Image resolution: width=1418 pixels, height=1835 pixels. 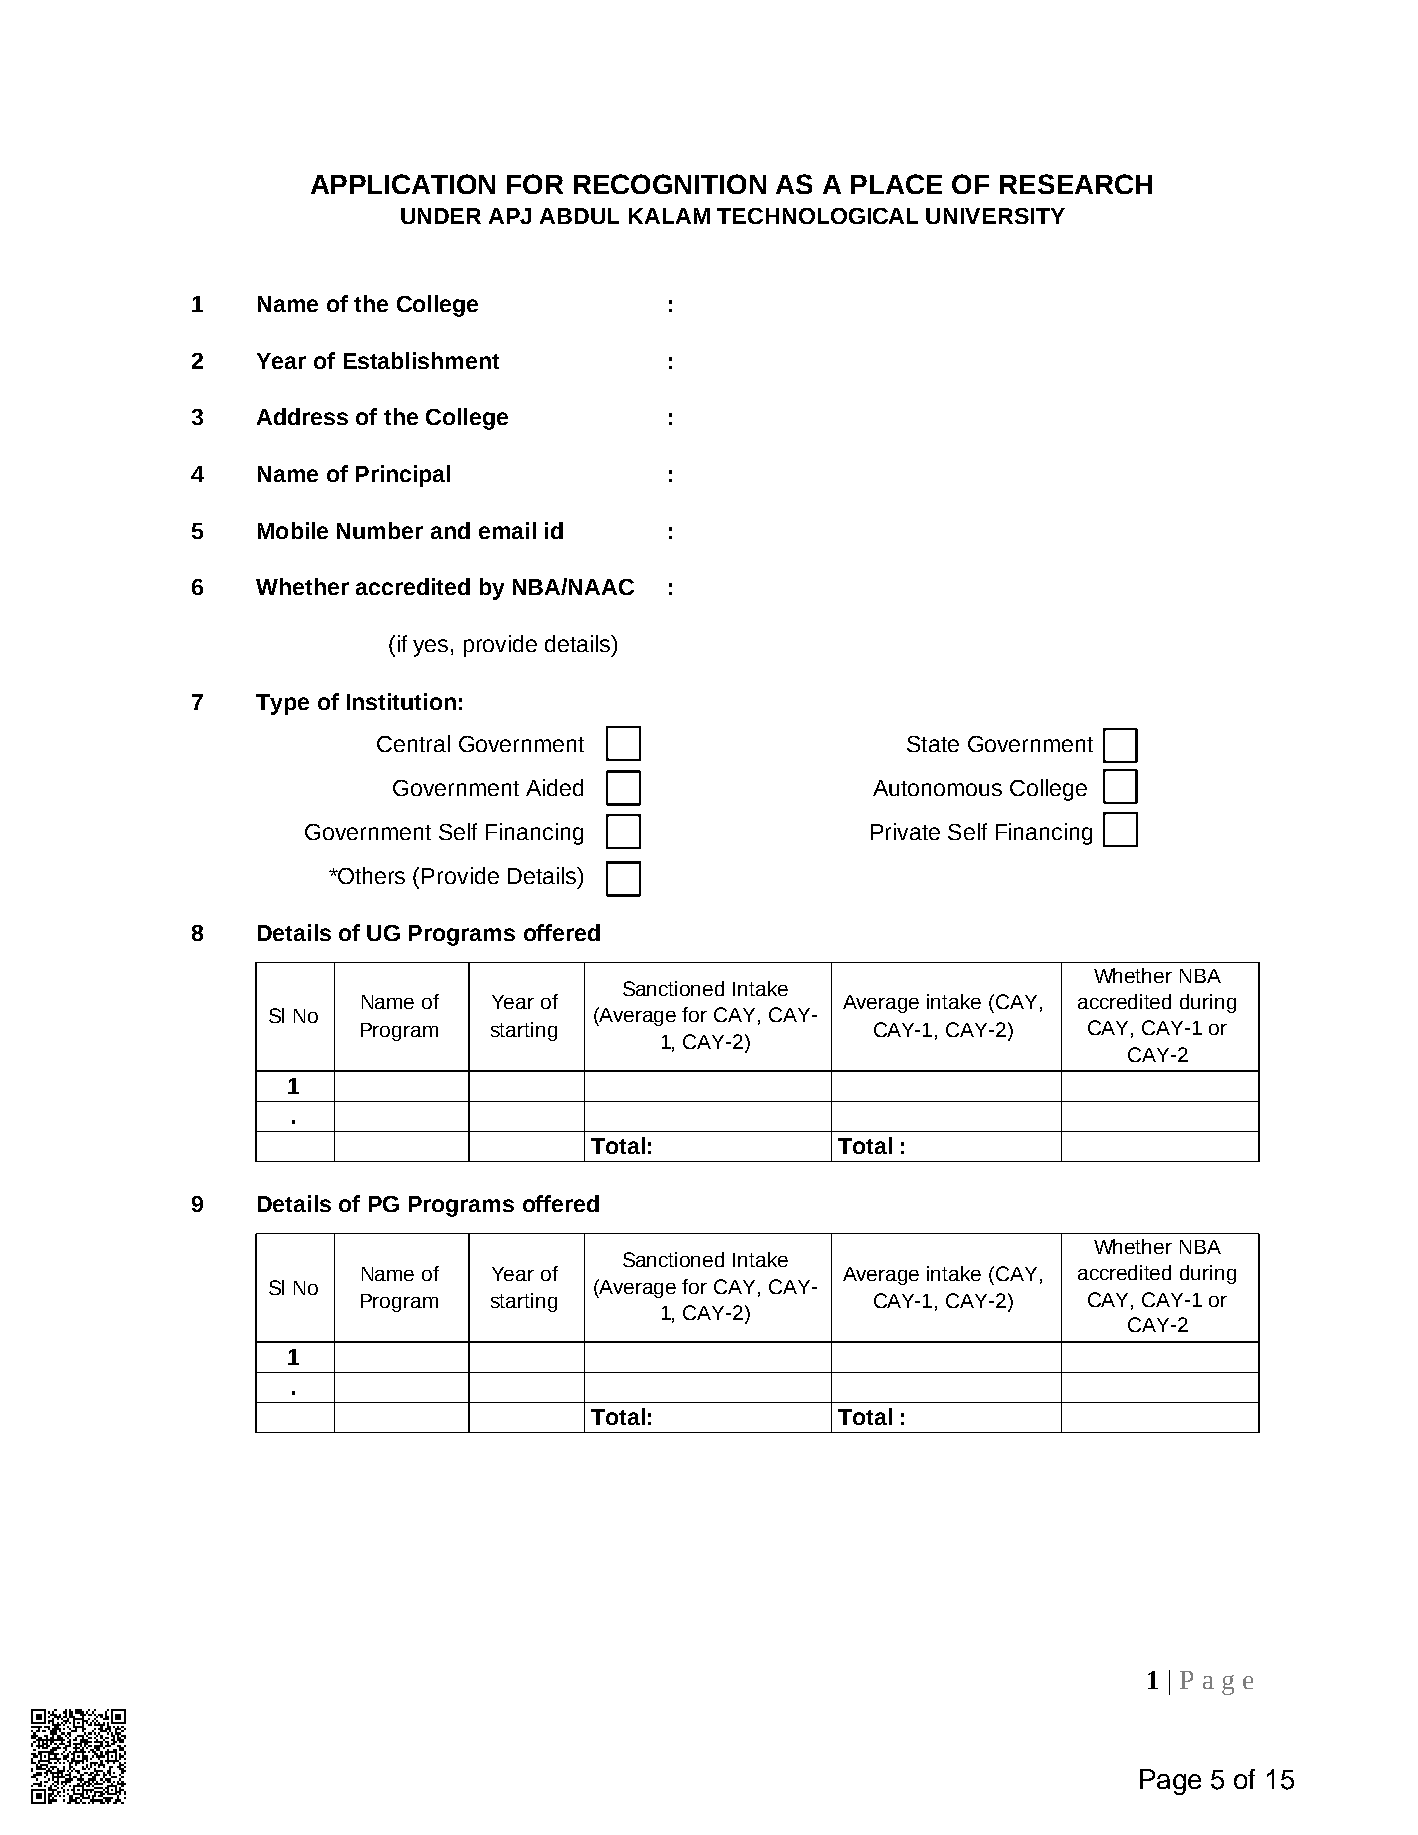 What do you see at coordinates (905, 831) in the image?
I see `Private` at bounding box center [905, 831].
